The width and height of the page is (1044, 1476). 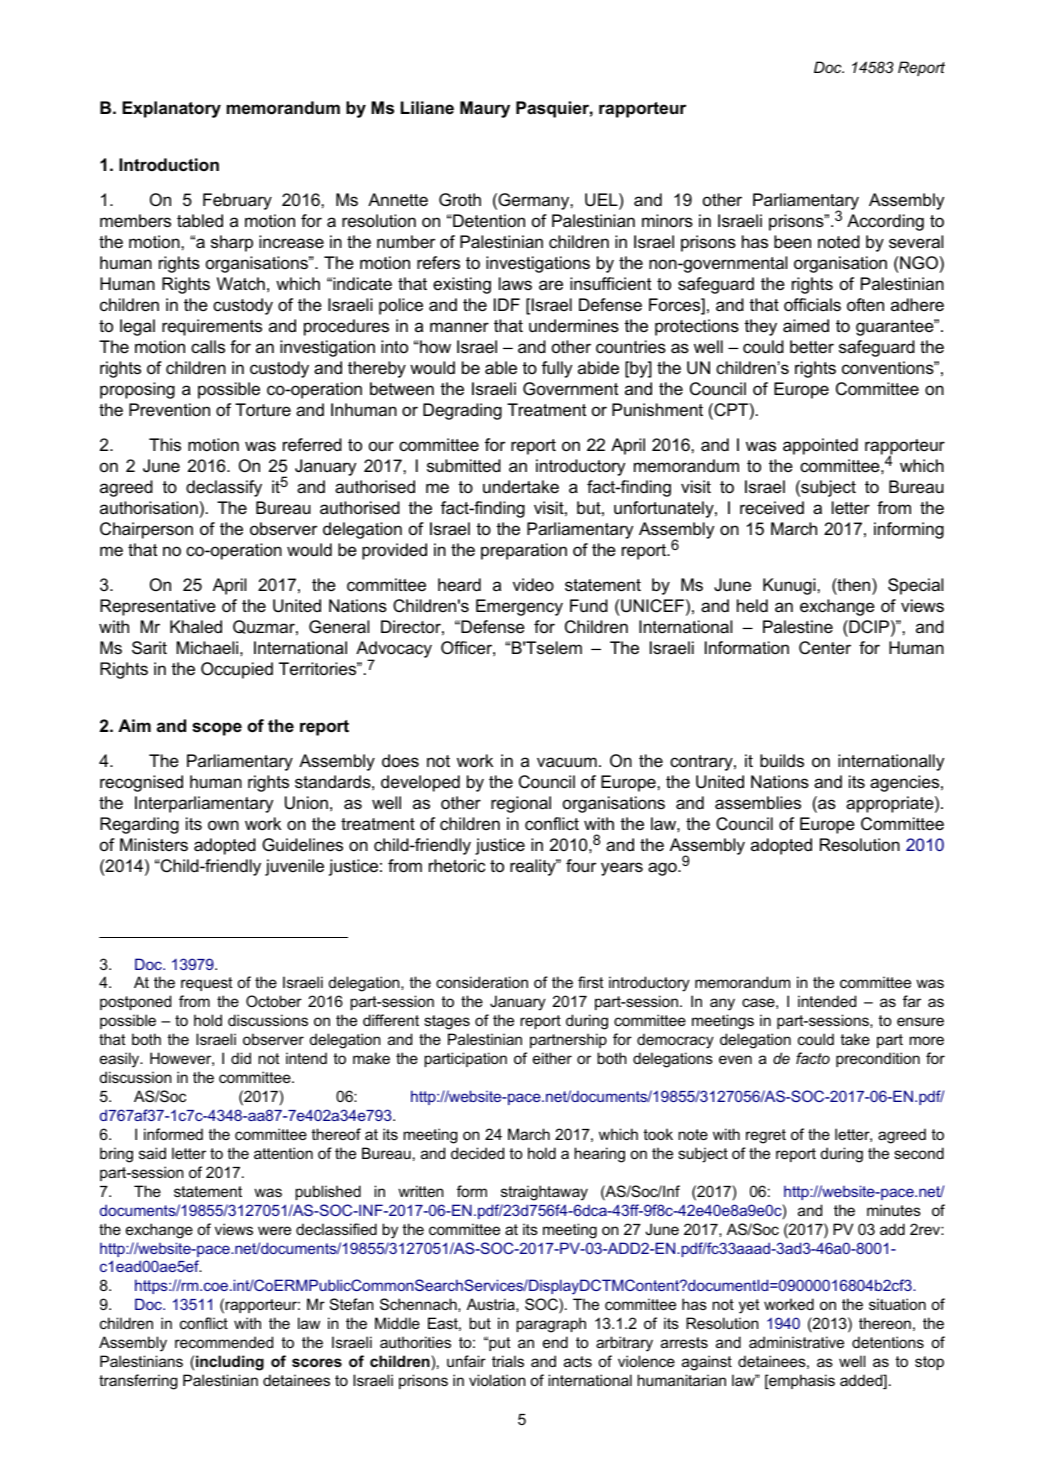 I want to click on consideration, so click(x=482, y=982).
